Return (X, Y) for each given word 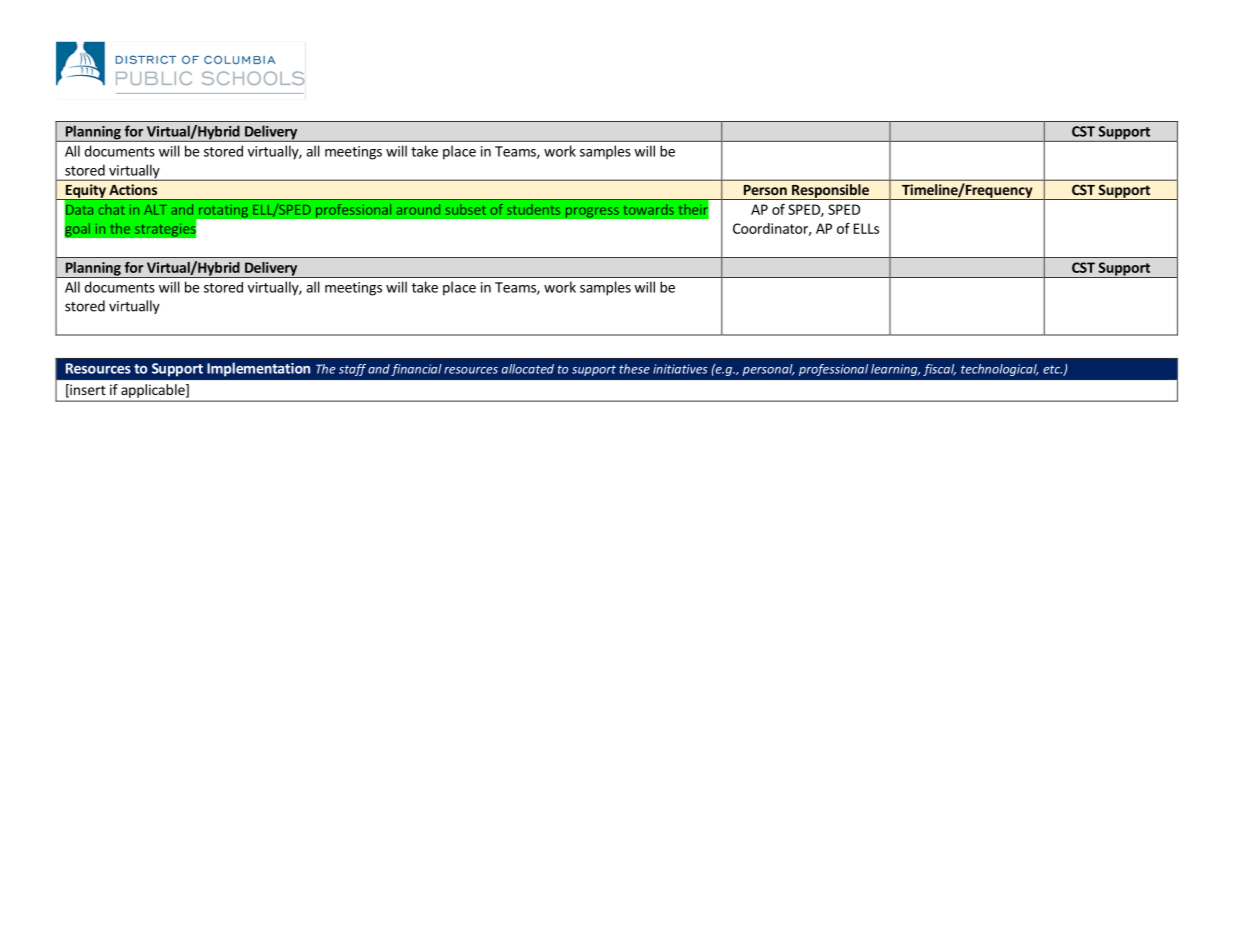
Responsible (830, 192)
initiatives (680, 369)
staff (352, 370)
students (533, 209)
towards (648, 209)
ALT (155, 210)
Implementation (258, 369)
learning (895, 370)
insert (87, 390)
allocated (528, 369)
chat (112, 209)
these (634, 369)
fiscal (939, 370)
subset (466, 209)
